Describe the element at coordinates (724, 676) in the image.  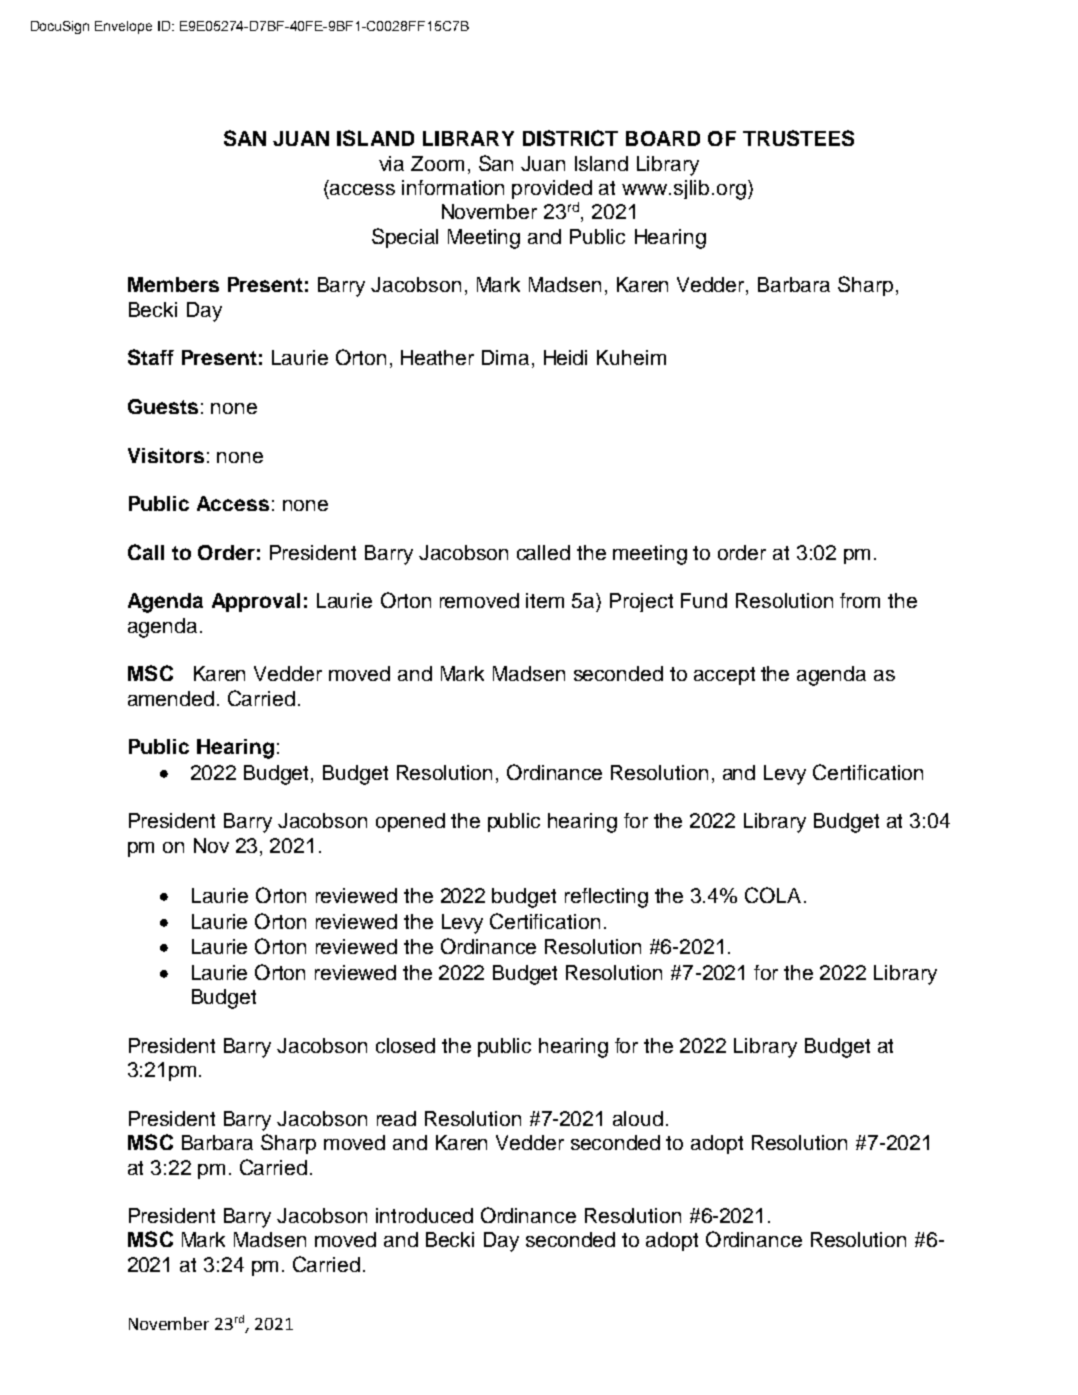
I see `accept` at that location.
